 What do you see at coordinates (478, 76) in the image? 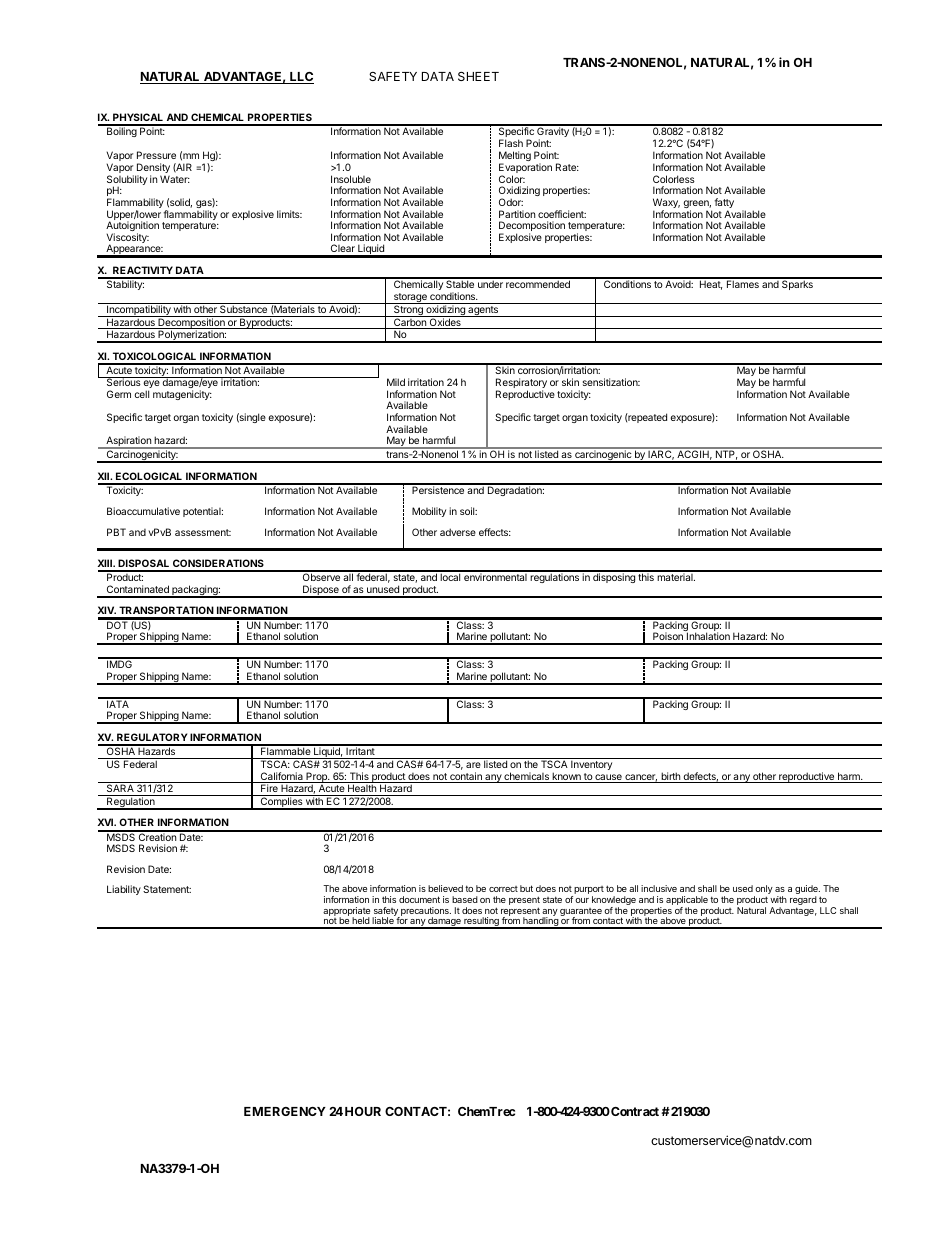
I see `SHEET` at bounding box center [478, 76].
